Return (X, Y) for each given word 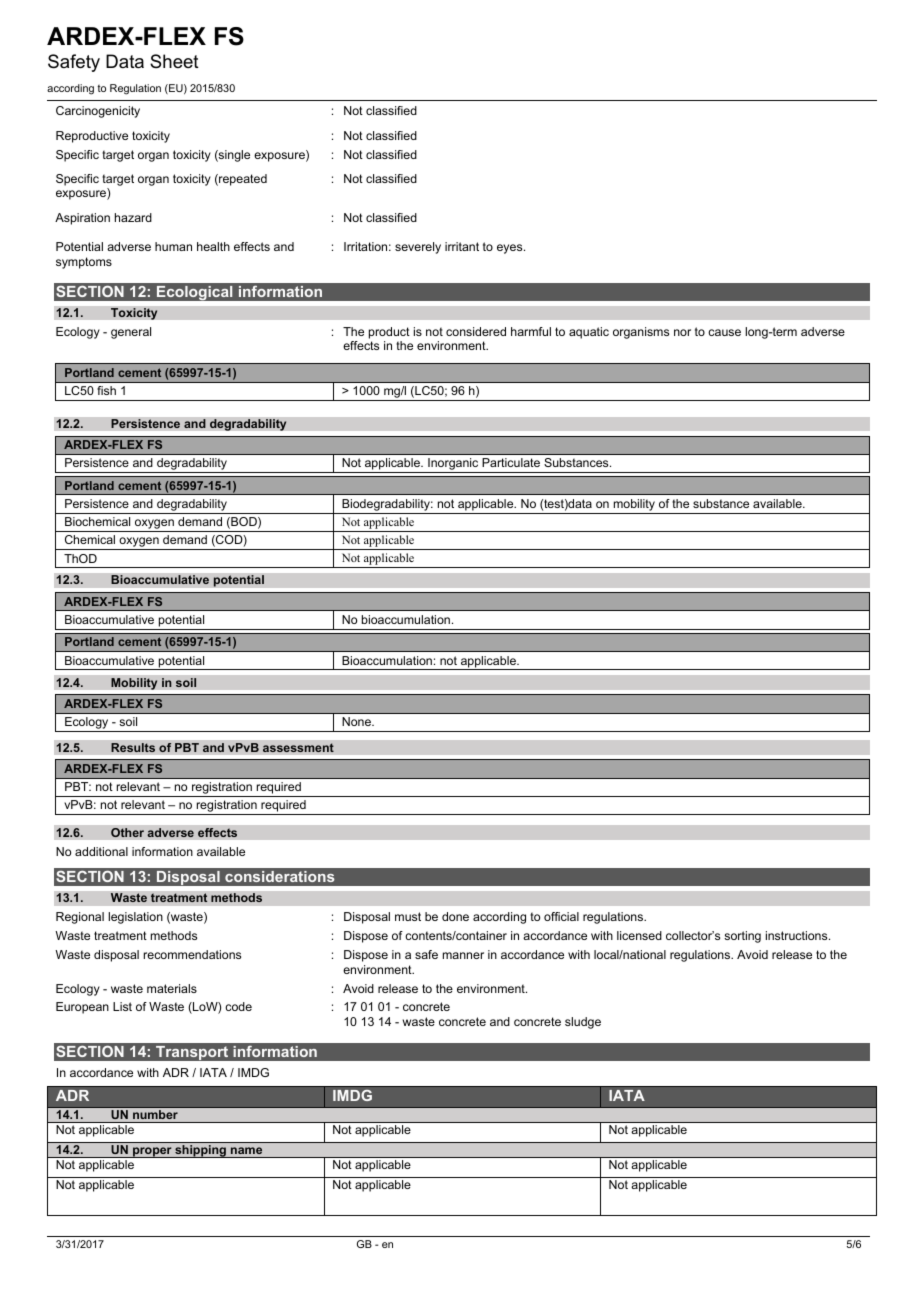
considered (476, 331)
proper (152, 1152)
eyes (511, 249)
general (131, 333)
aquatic (589, 333)
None (357, 721)
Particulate (511, 462)
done (455, 916)
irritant (462, 246)
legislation (135, 918)
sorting (742, 937)
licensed (639, 935)
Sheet (174, 61)
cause (724, 332)
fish (106, 390)
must (408, 916)
